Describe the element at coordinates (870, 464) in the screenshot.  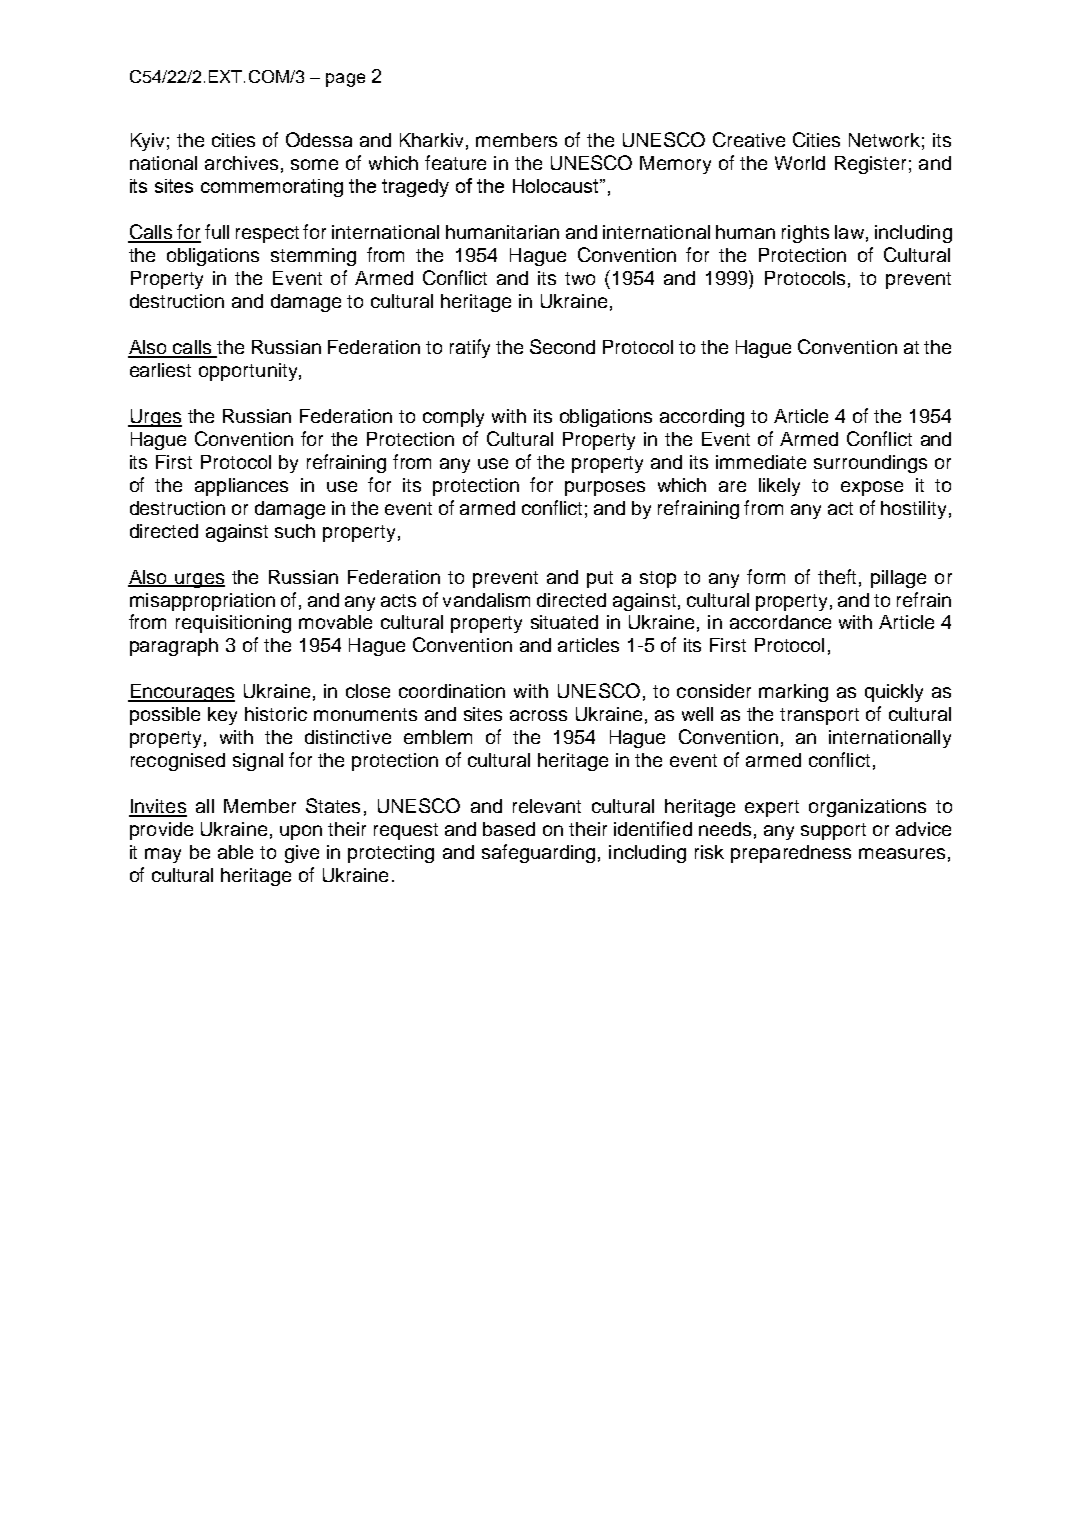
I see `surroundings` at that location.
